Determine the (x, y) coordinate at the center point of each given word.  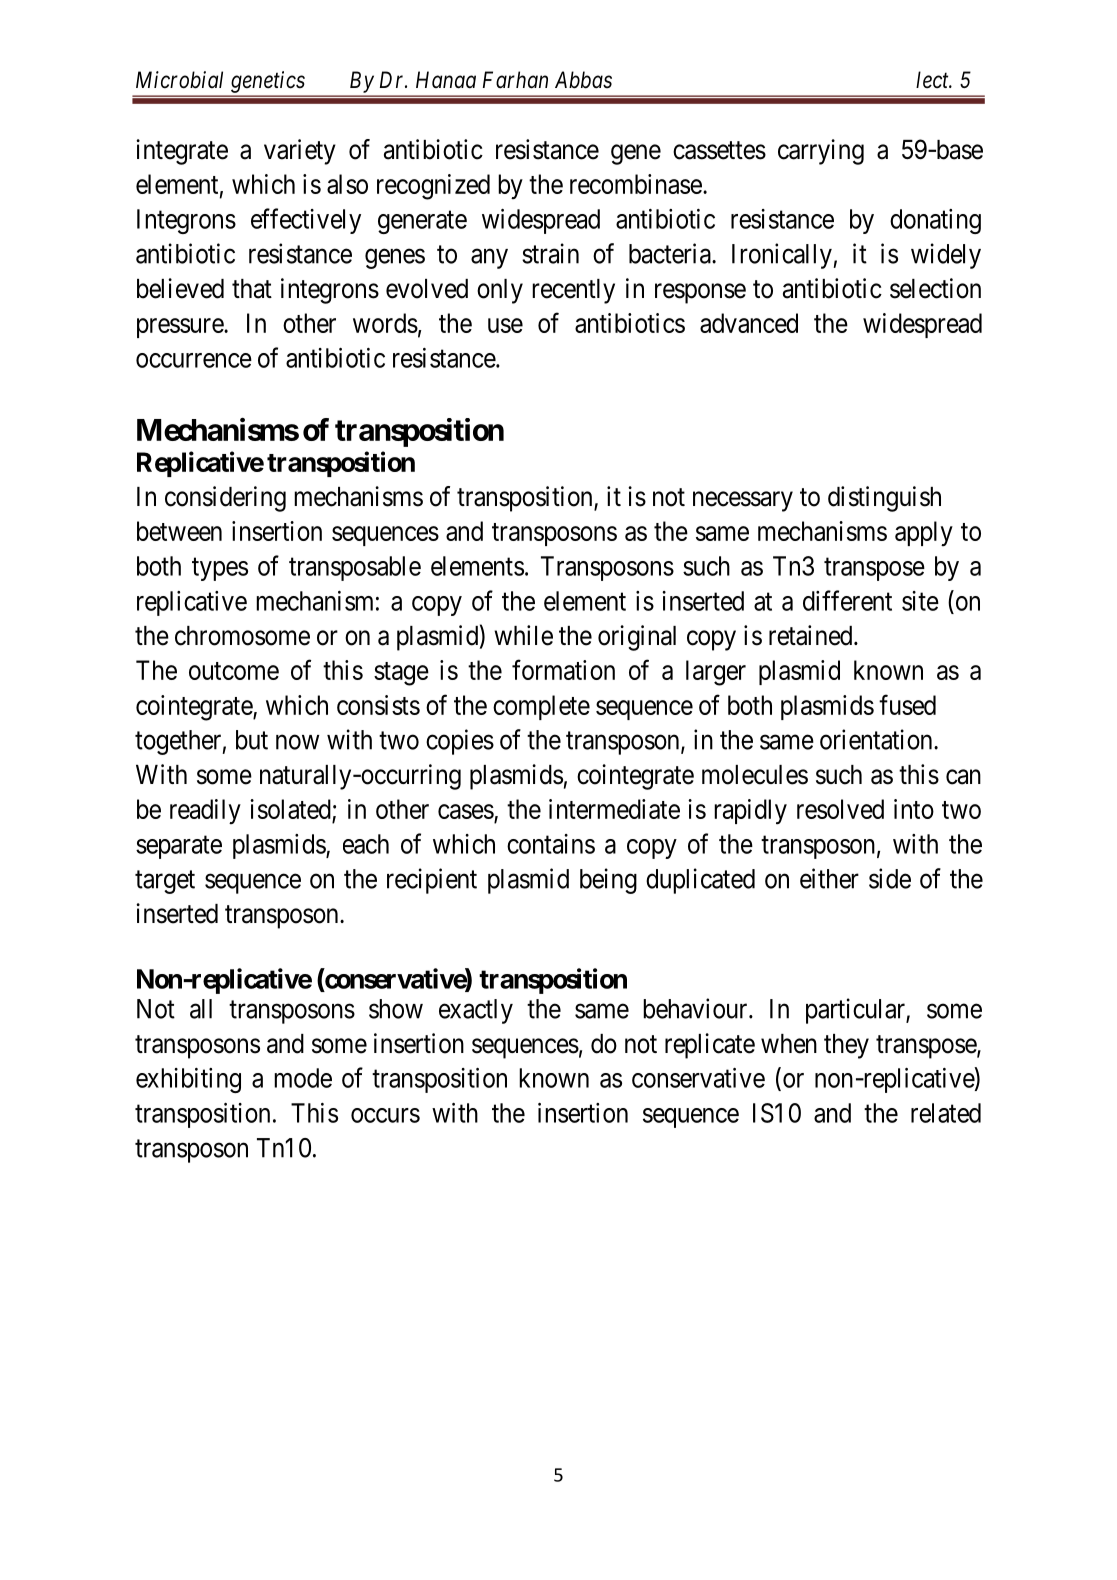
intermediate (614, 809)
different (847, 600)
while (523, 635)
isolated (290, 809)
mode (303, 1078)
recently (573, 291)
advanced (749, 323)
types (220, 569)
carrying (821, 152)
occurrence (194, 360)
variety (300, 152)
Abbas (583, 80)
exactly (476, 1011)
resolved (840, 809)
